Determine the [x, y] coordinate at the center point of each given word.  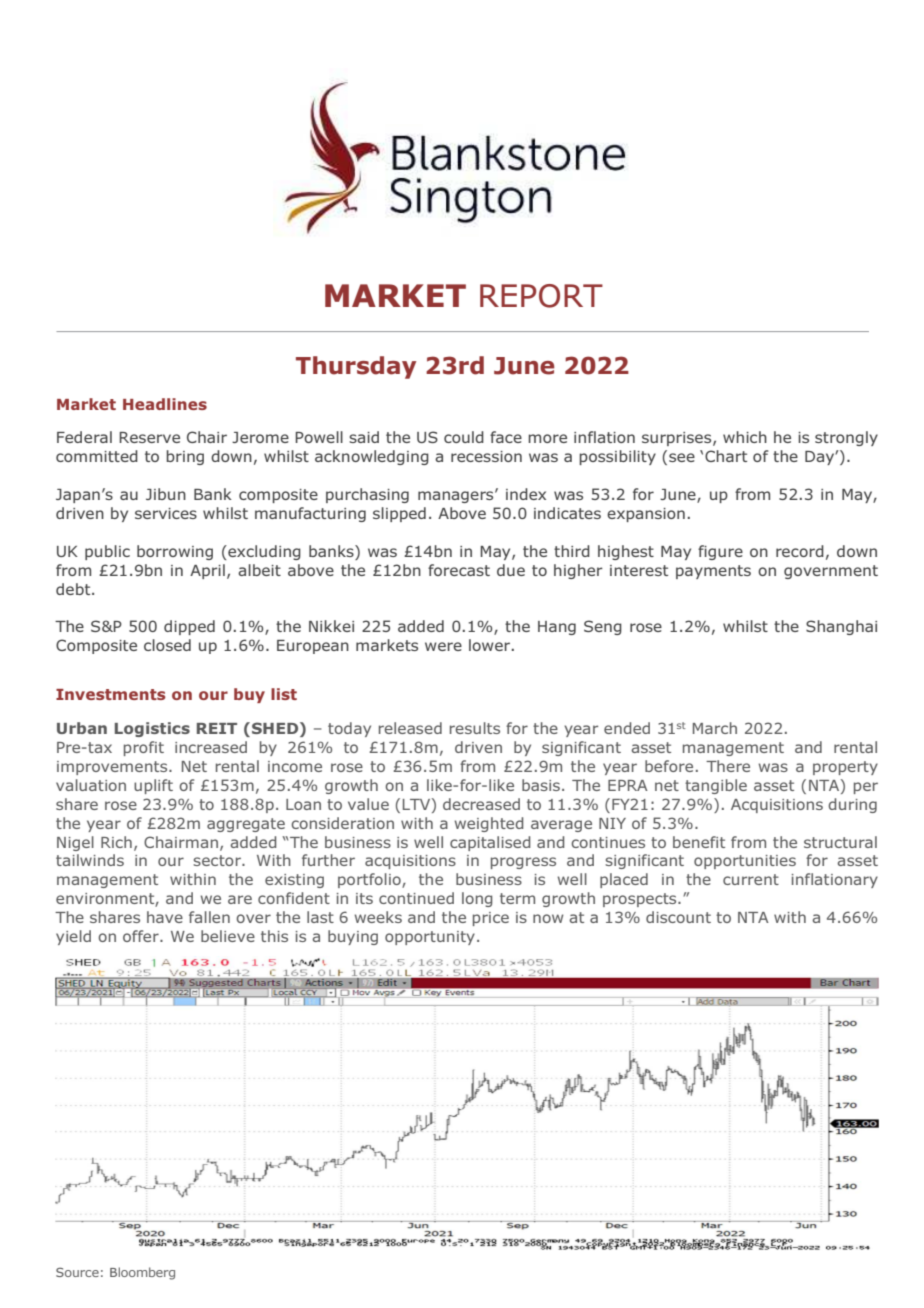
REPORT [541, 296]
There [728, 766]
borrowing [175, 552]
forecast [459, 570]
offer [142, 936]
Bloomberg [142, 1273]
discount [678, 917]
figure [720, 552]
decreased [481, 804]
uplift [153, 786]
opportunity [430, 938]
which [745, 437]
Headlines [165, 404]
